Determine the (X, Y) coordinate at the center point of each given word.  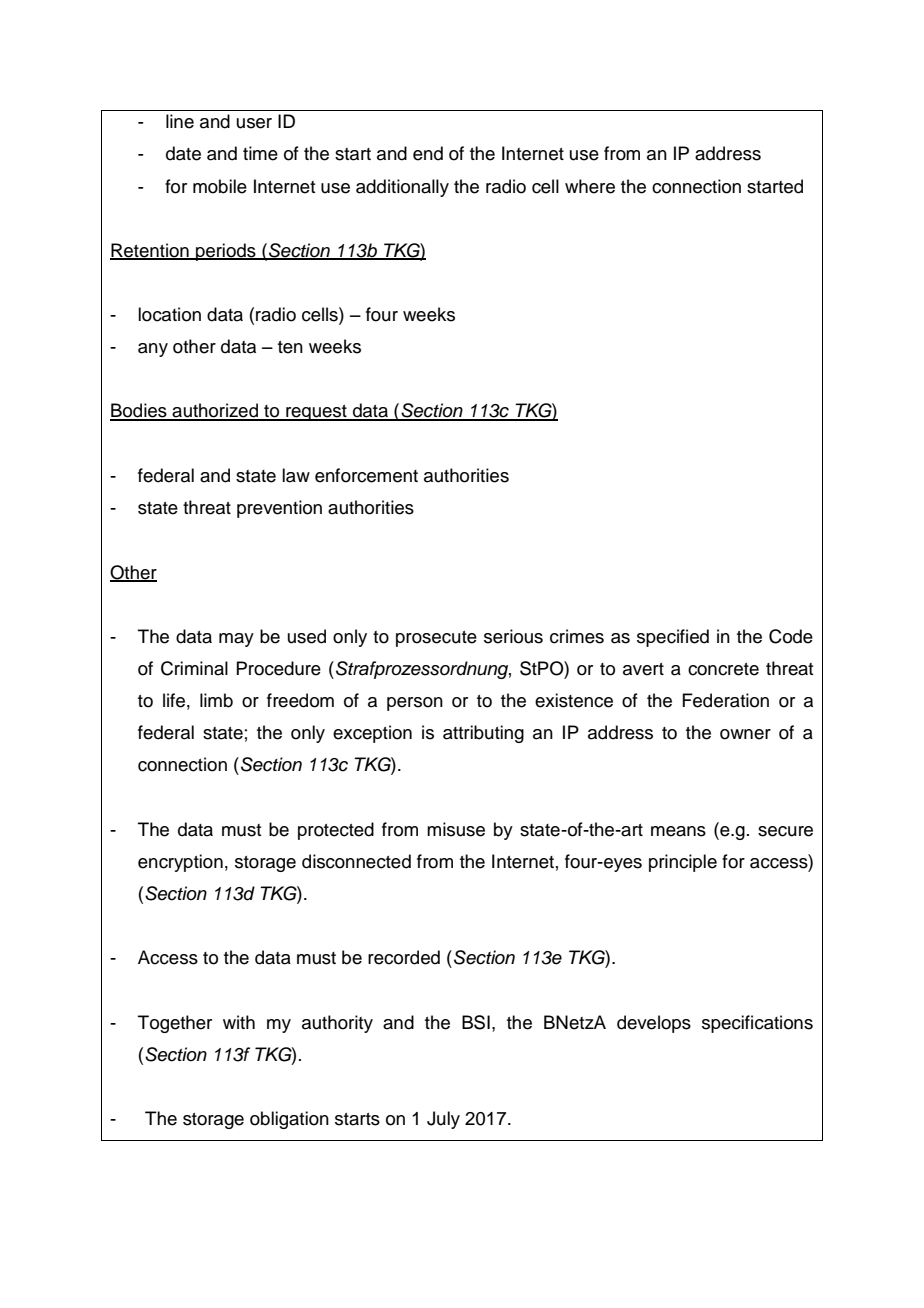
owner (745, 734)
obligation (289, 1120)
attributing (483, 734)
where (590, 186)
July (443, 1120)
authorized (215, 411)
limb (216, 700)
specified (673, 638)
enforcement (366, 475)
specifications (757, 1024)
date (183, 153)
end (428, 153)
